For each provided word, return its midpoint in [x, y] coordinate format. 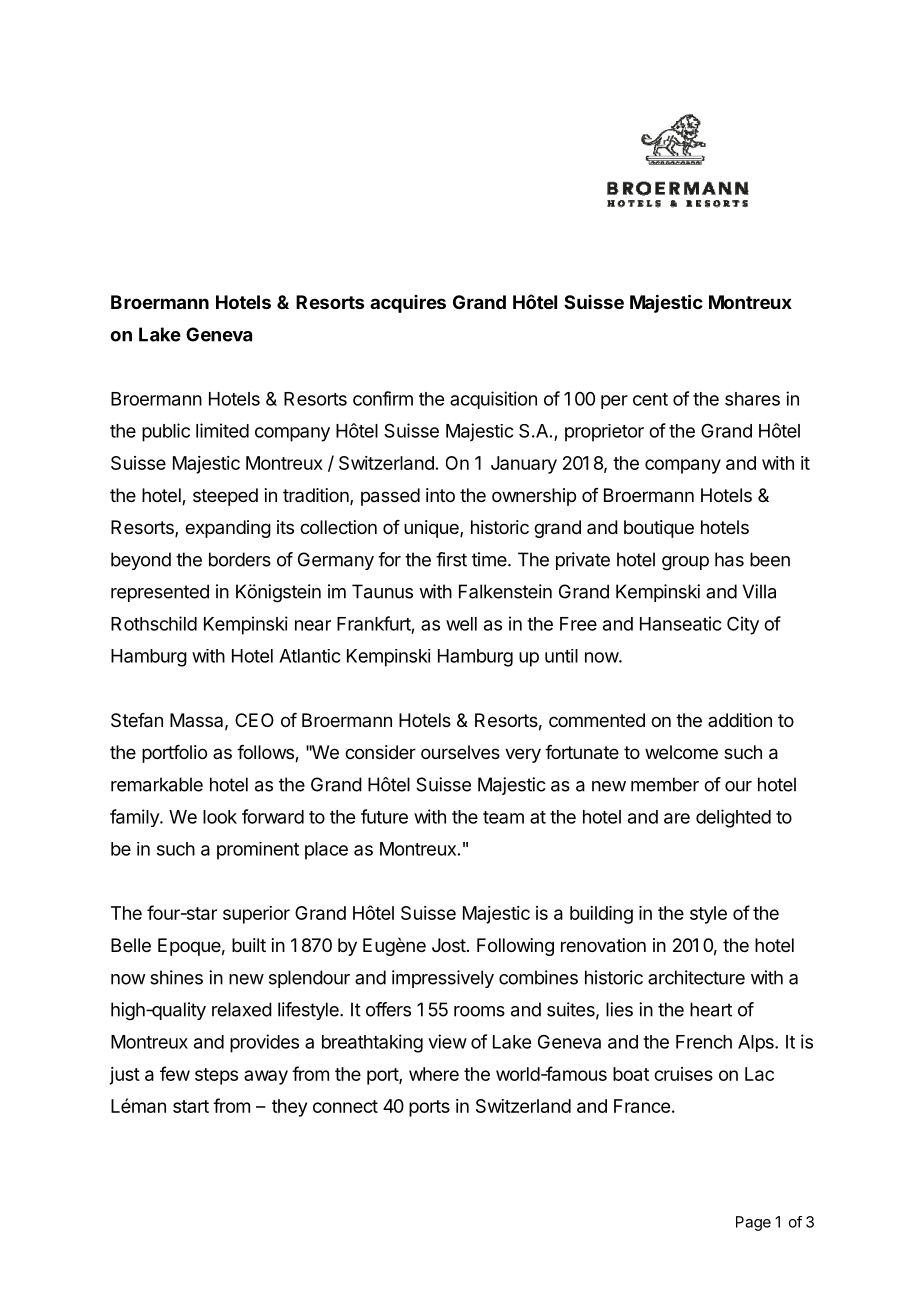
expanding [228, 529]
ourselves [460, 752]
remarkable [157, 784]
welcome [681, 752]
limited [222, 430]
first [451, 559]
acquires [408, 304]
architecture [696, 977]
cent [650, 399]
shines [176, 977]
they [289, 1108]
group [685, 563]
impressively [443, 979]
